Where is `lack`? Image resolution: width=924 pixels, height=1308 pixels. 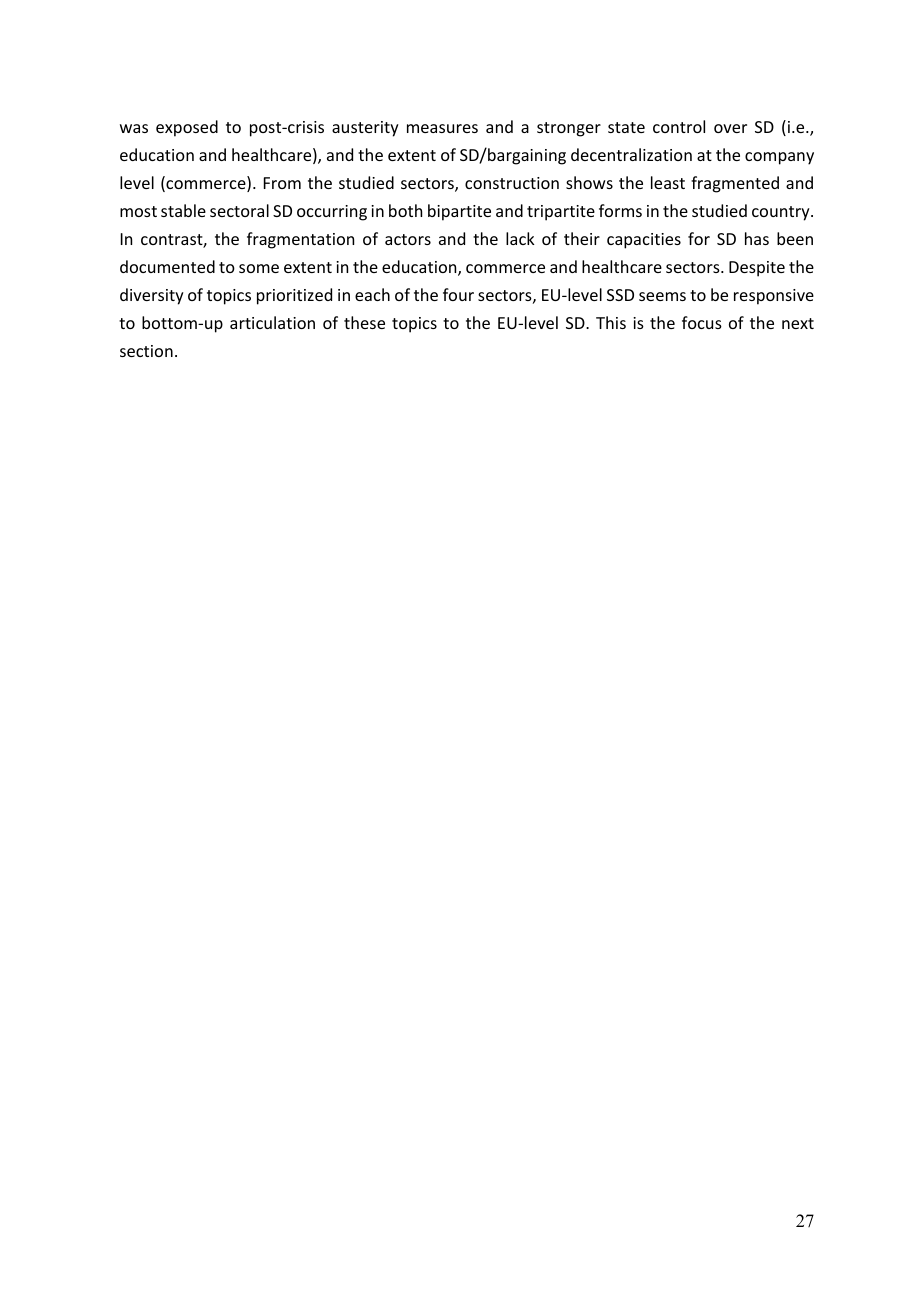 lack is located at coordinates (520, 238).
